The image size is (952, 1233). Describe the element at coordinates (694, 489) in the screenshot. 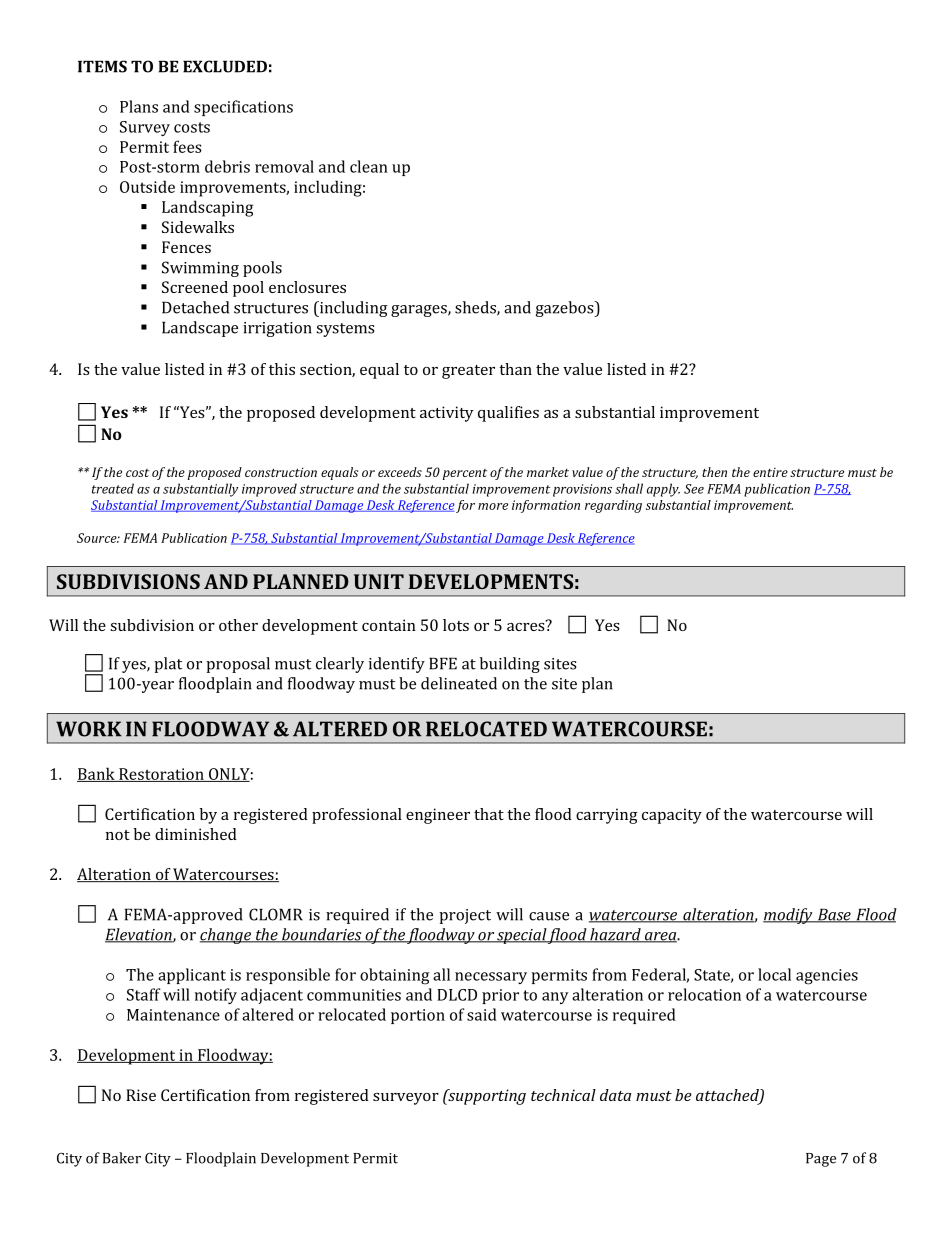

I see `See` at that location.
